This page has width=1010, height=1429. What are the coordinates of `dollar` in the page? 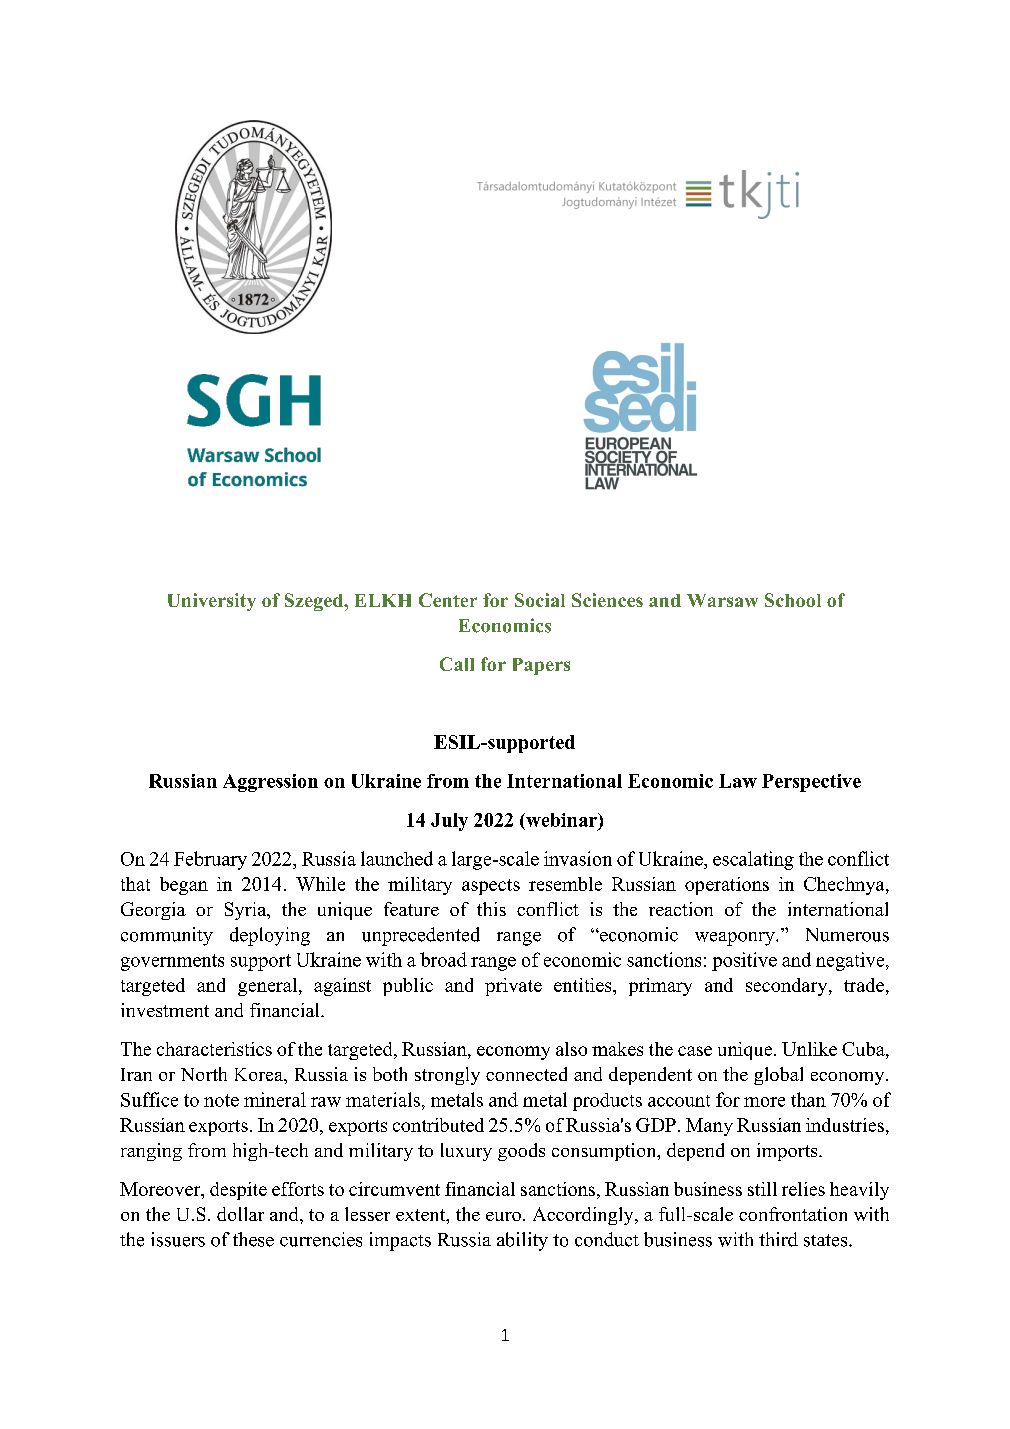 It's located at (240, 1214).
